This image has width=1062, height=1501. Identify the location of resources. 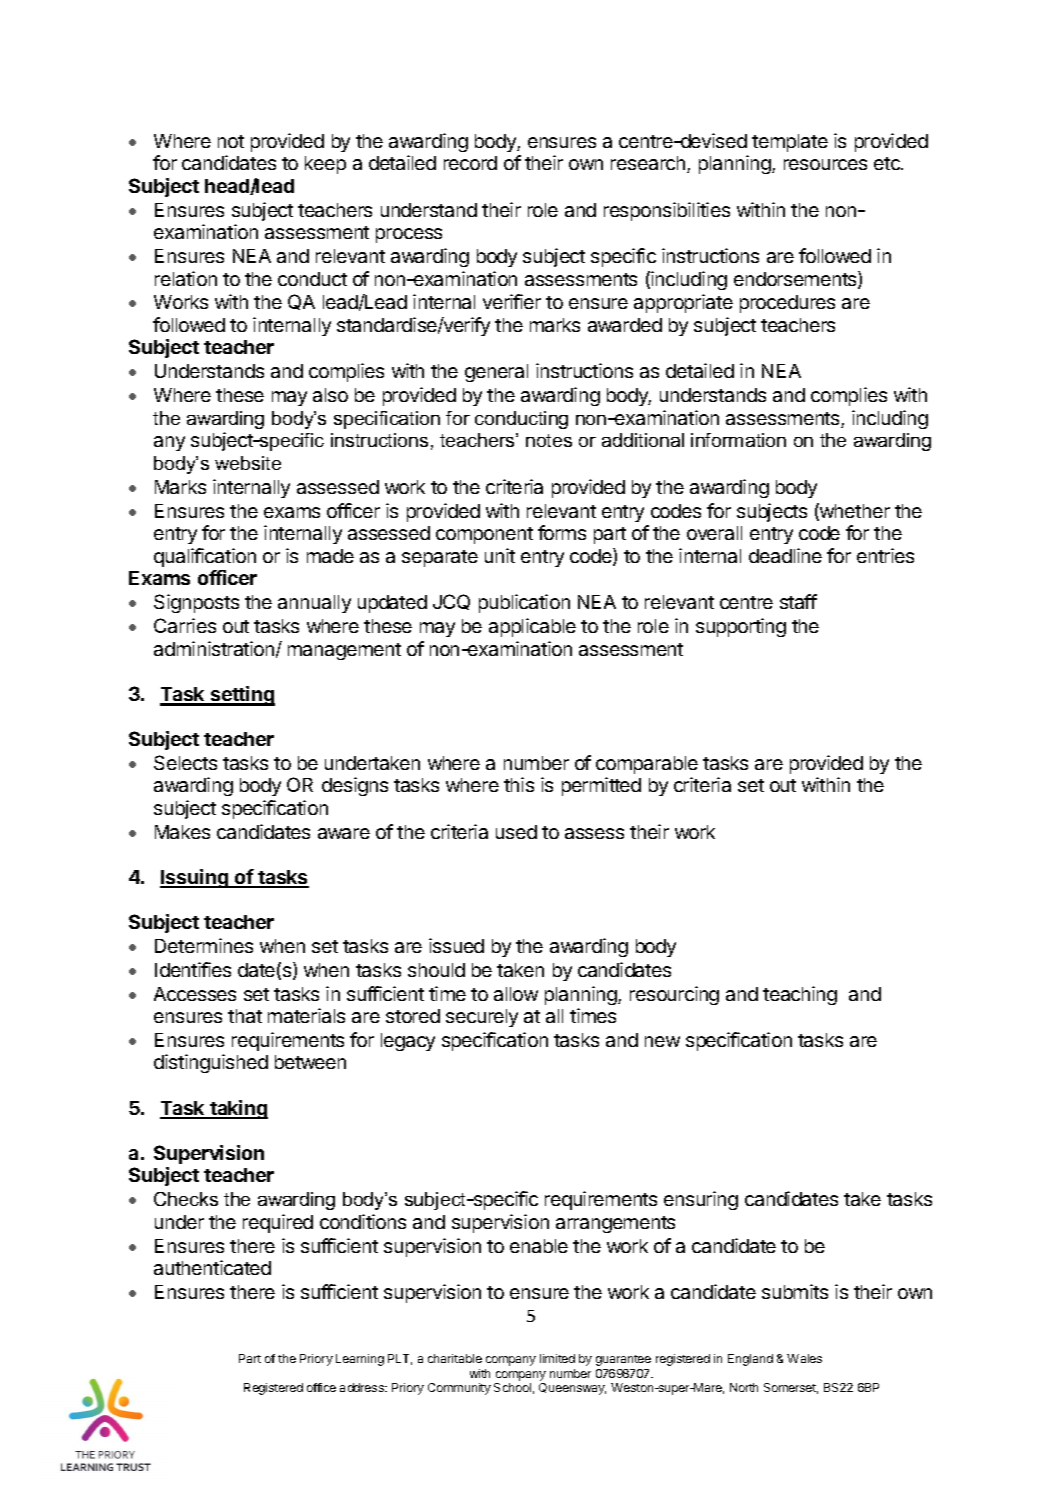
(825, 164).
